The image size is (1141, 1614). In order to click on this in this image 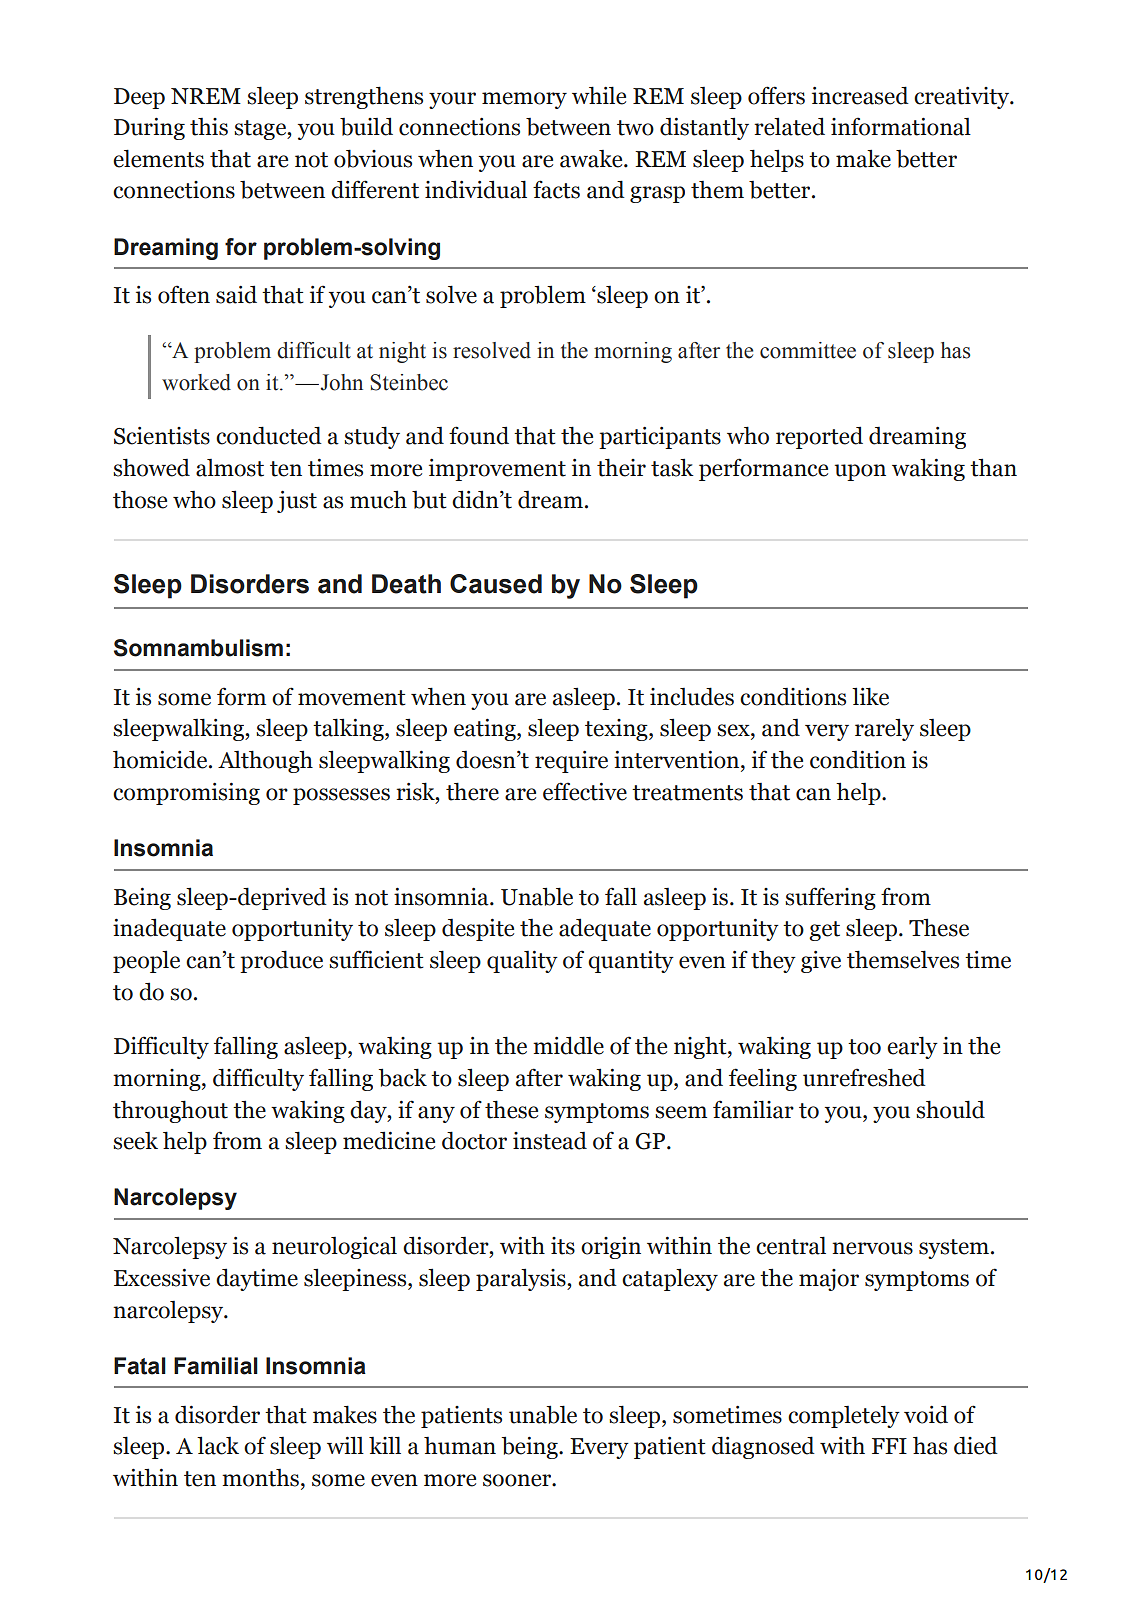, I will do `click(209, 127)`.
